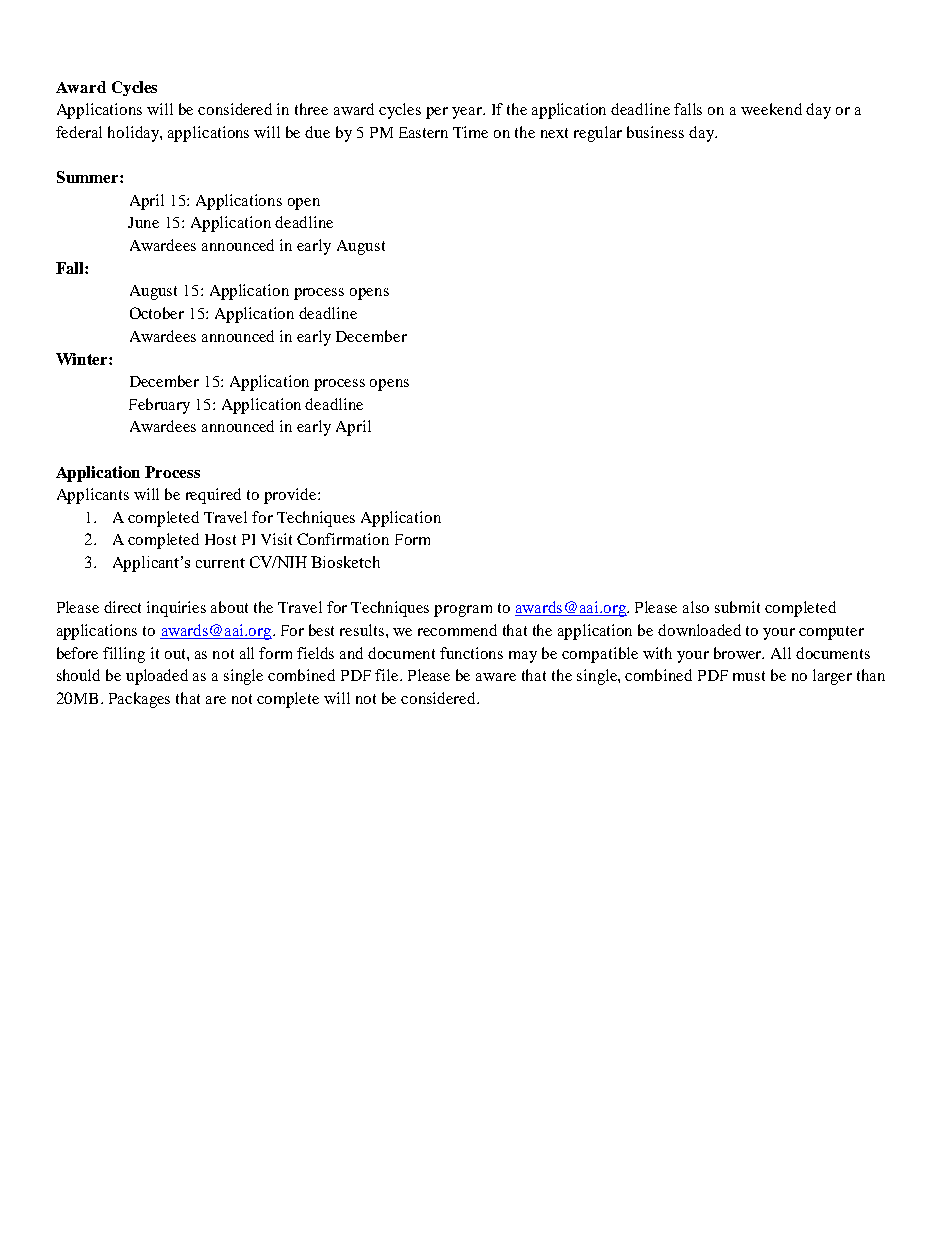 This screenshot has width=952, height=1233. I want to click on holiday, so click(134, 134).
